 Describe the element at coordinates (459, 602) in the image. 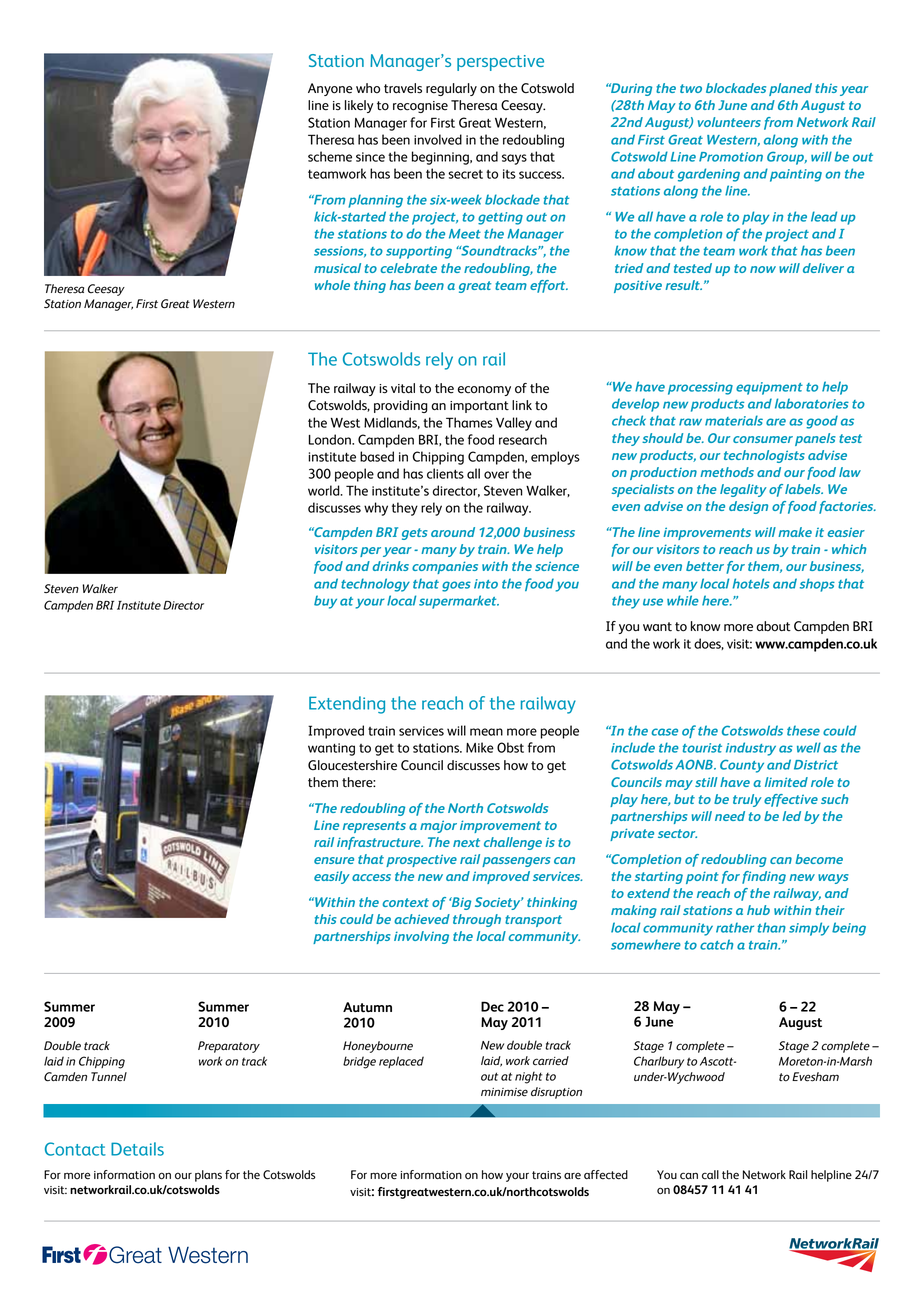

I see `supermarket` at that location.
